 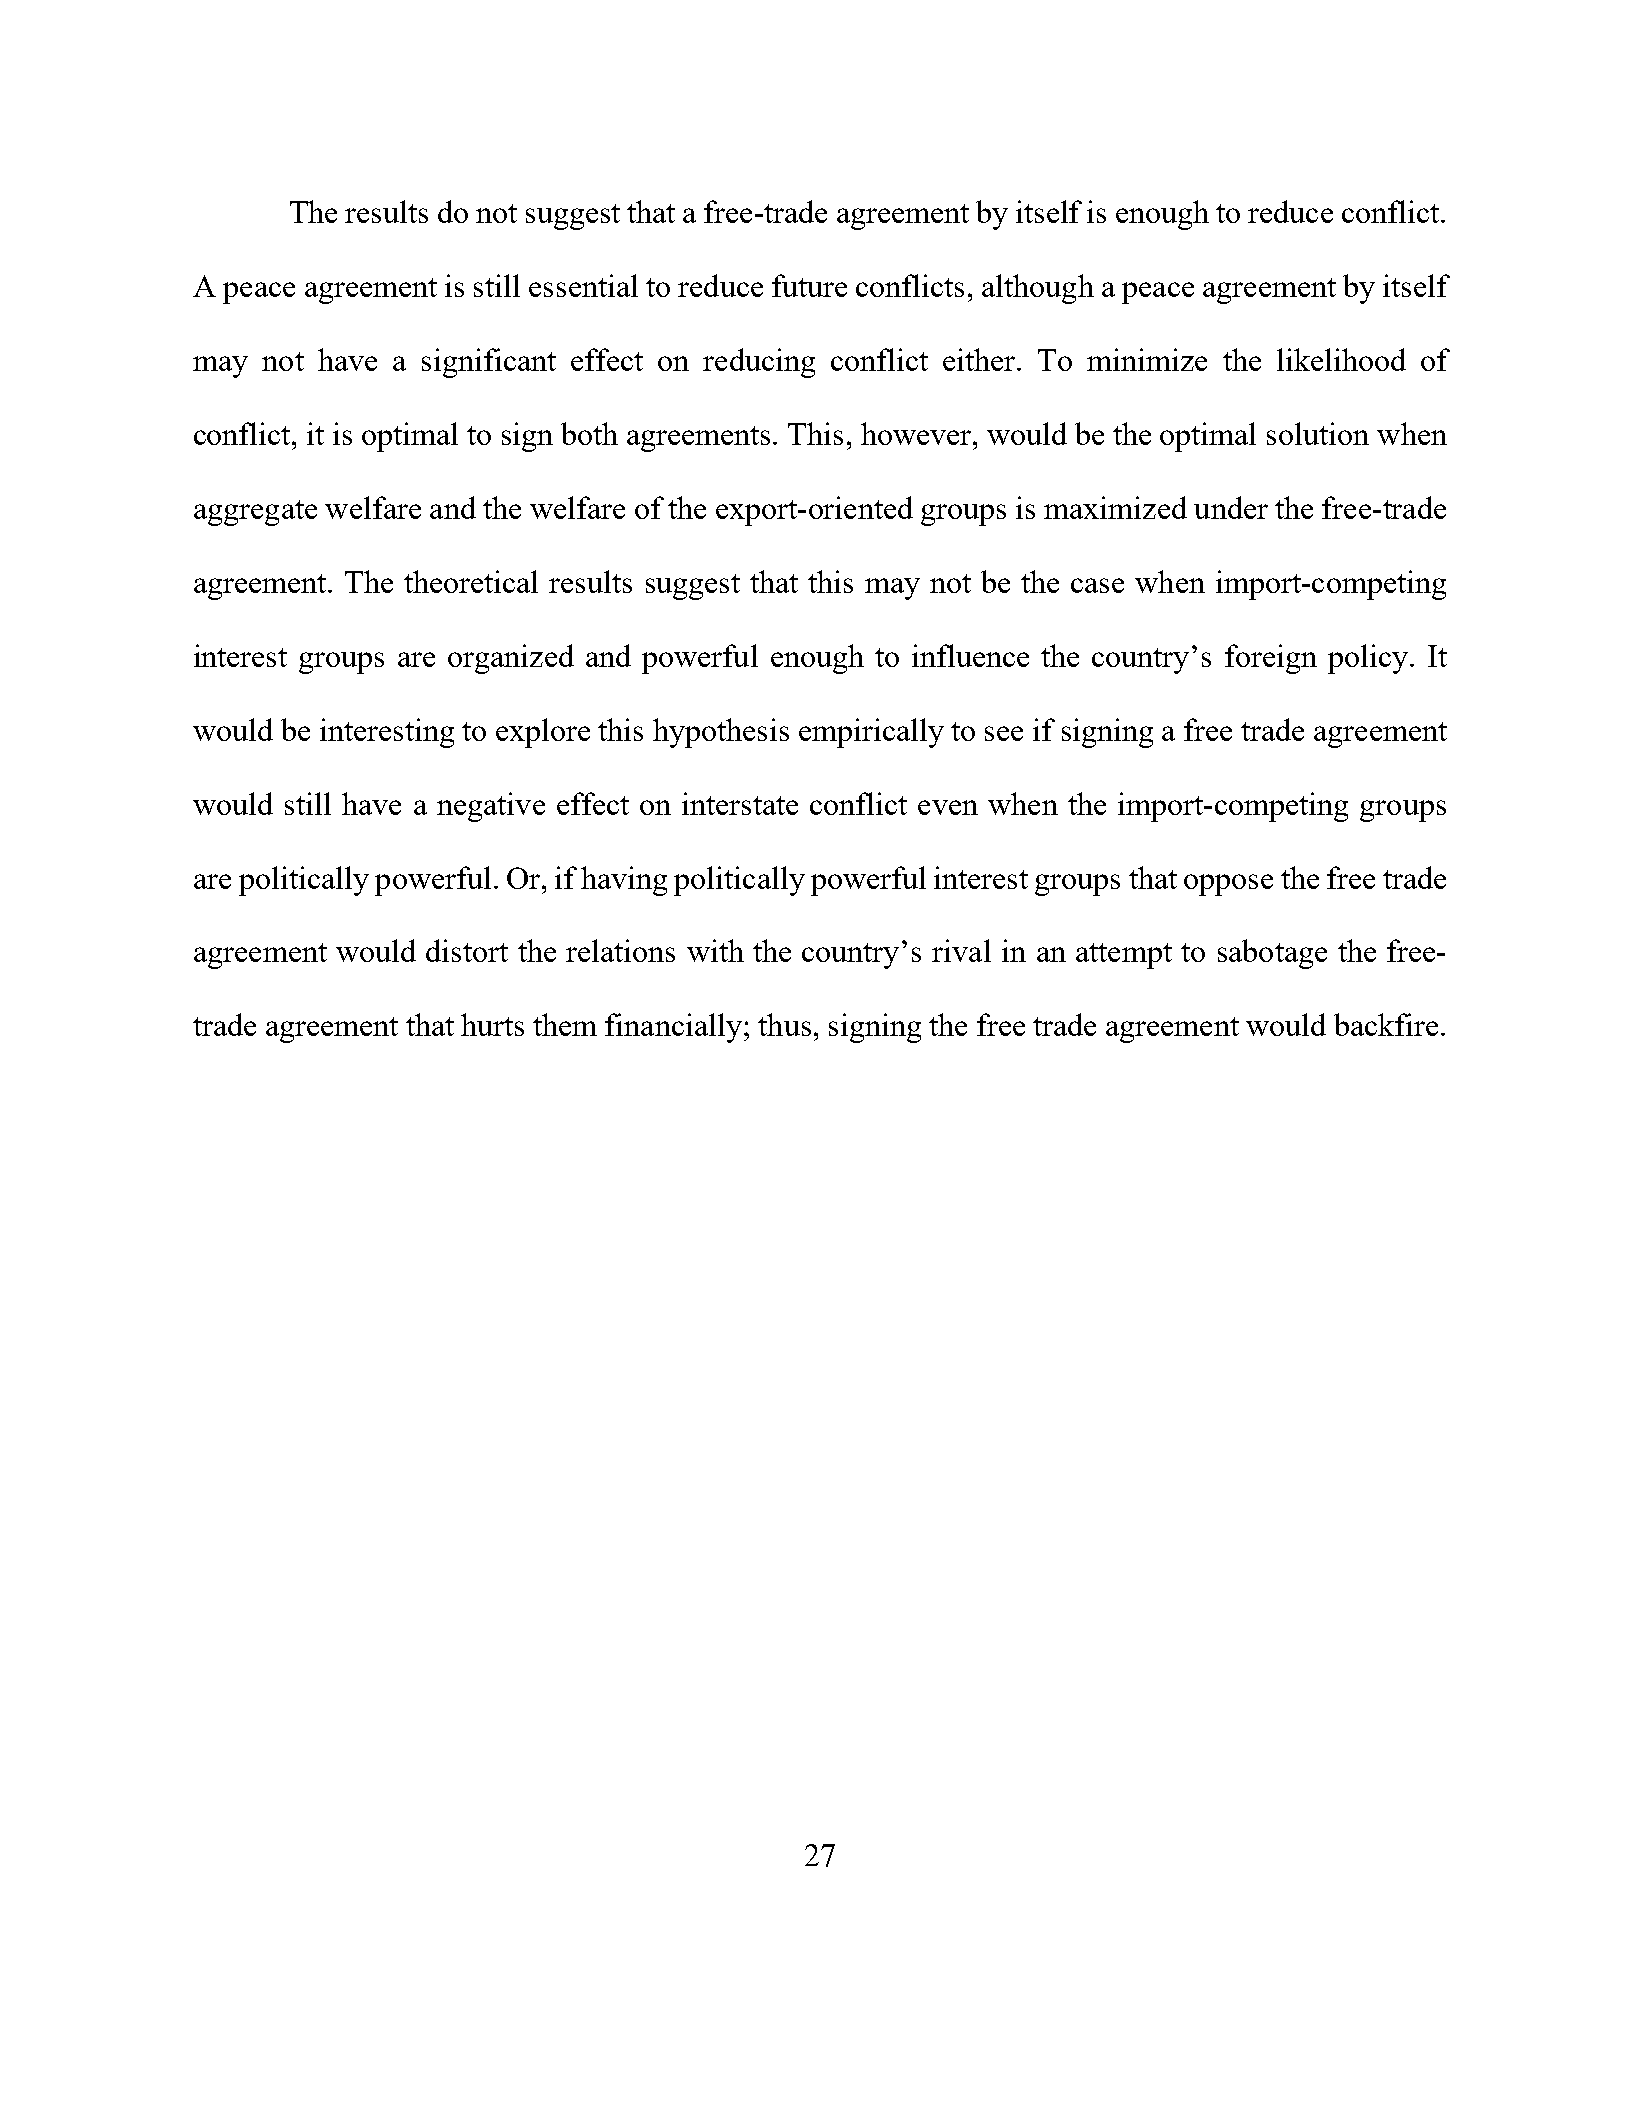 What do you see at coordinates (511, 659) in the screenshot?
I see `organized` at bounding box center [511, 659].
